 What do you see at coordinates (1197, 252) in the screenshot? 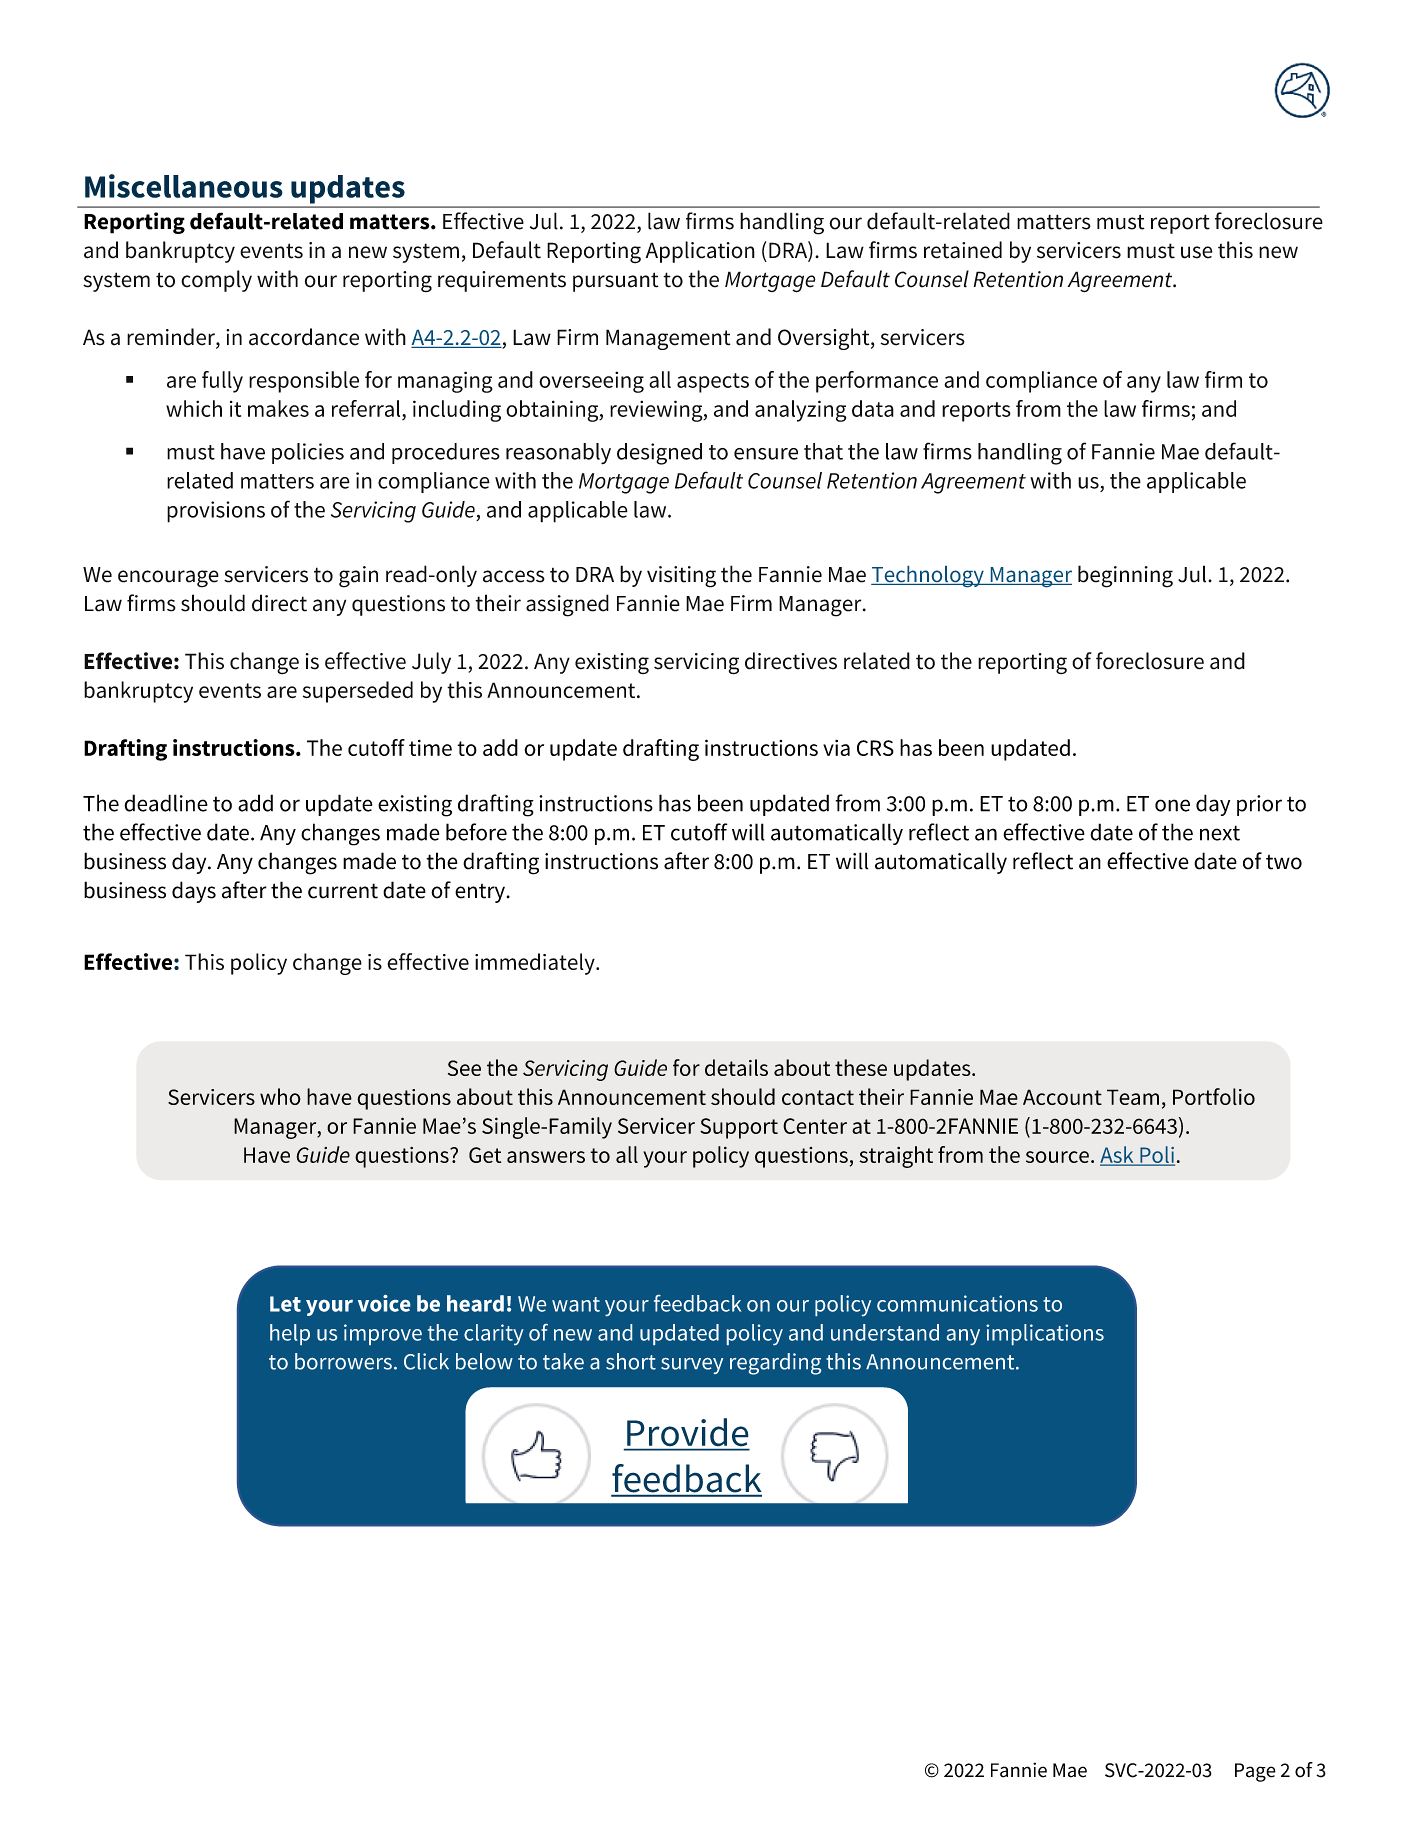
I see `use` at bounding box center [1197, 252].
